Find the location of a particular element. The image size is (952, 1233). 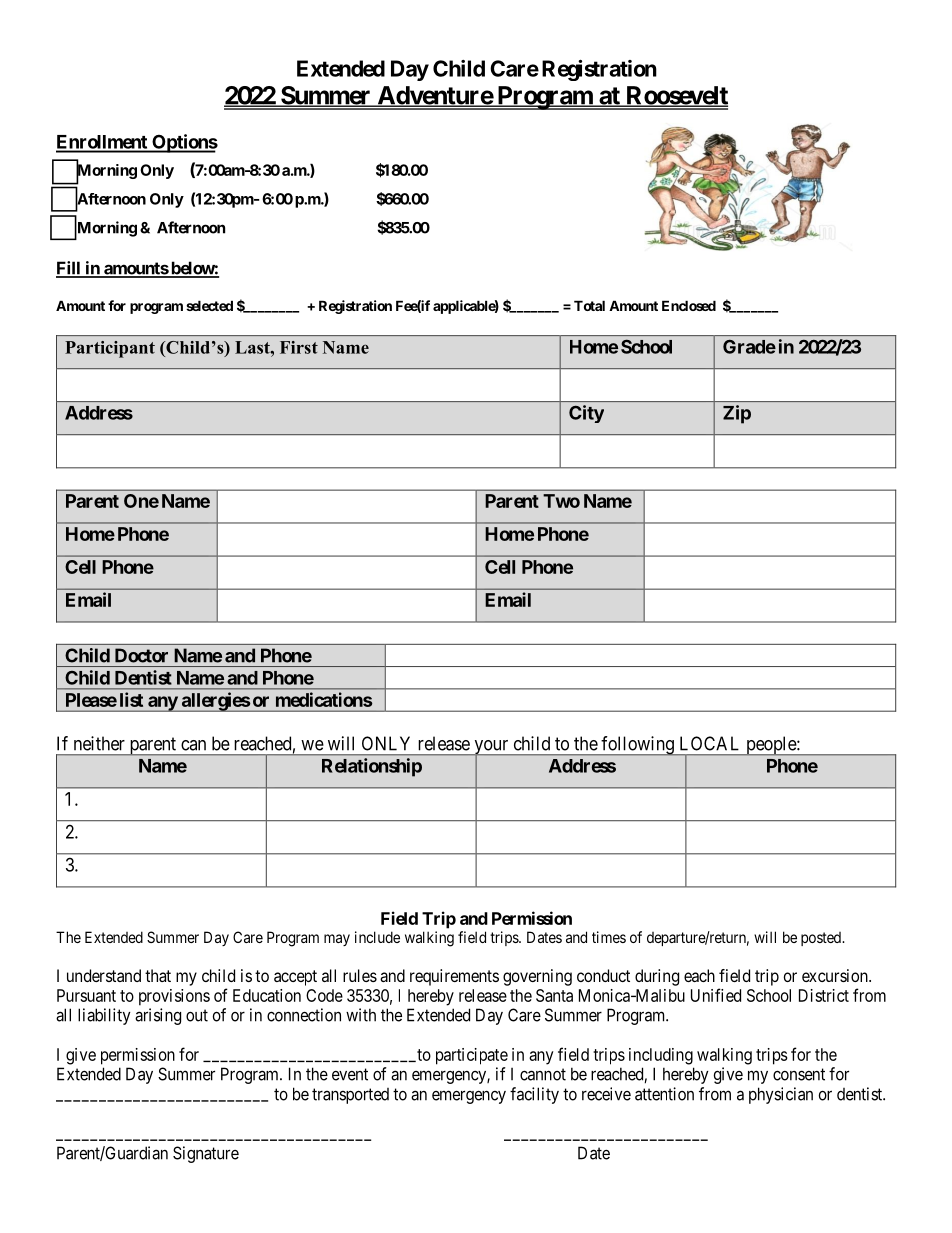

City is located at coordinates (586, 414).
